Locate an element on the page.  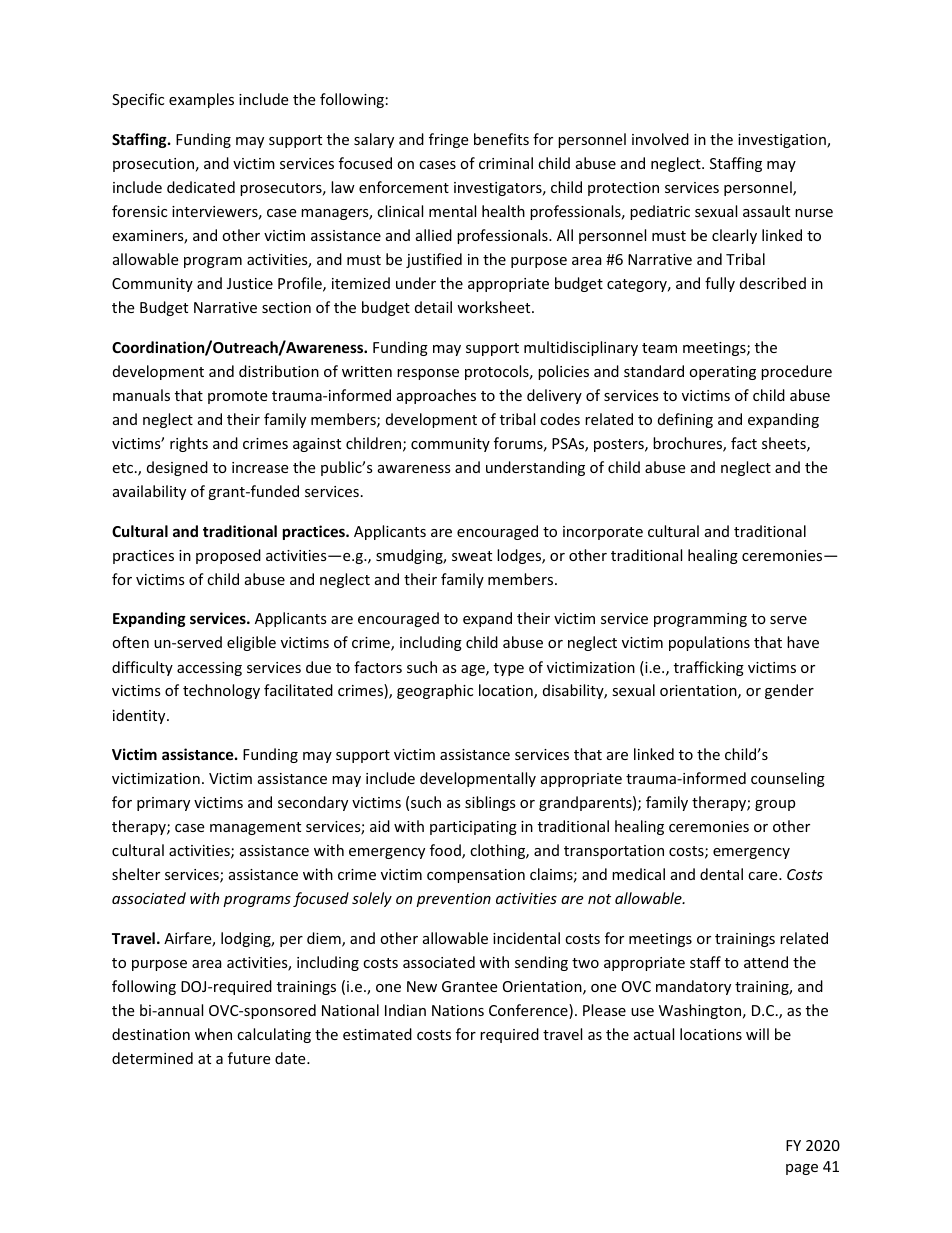
future is located at coordinates (249, 1058).
